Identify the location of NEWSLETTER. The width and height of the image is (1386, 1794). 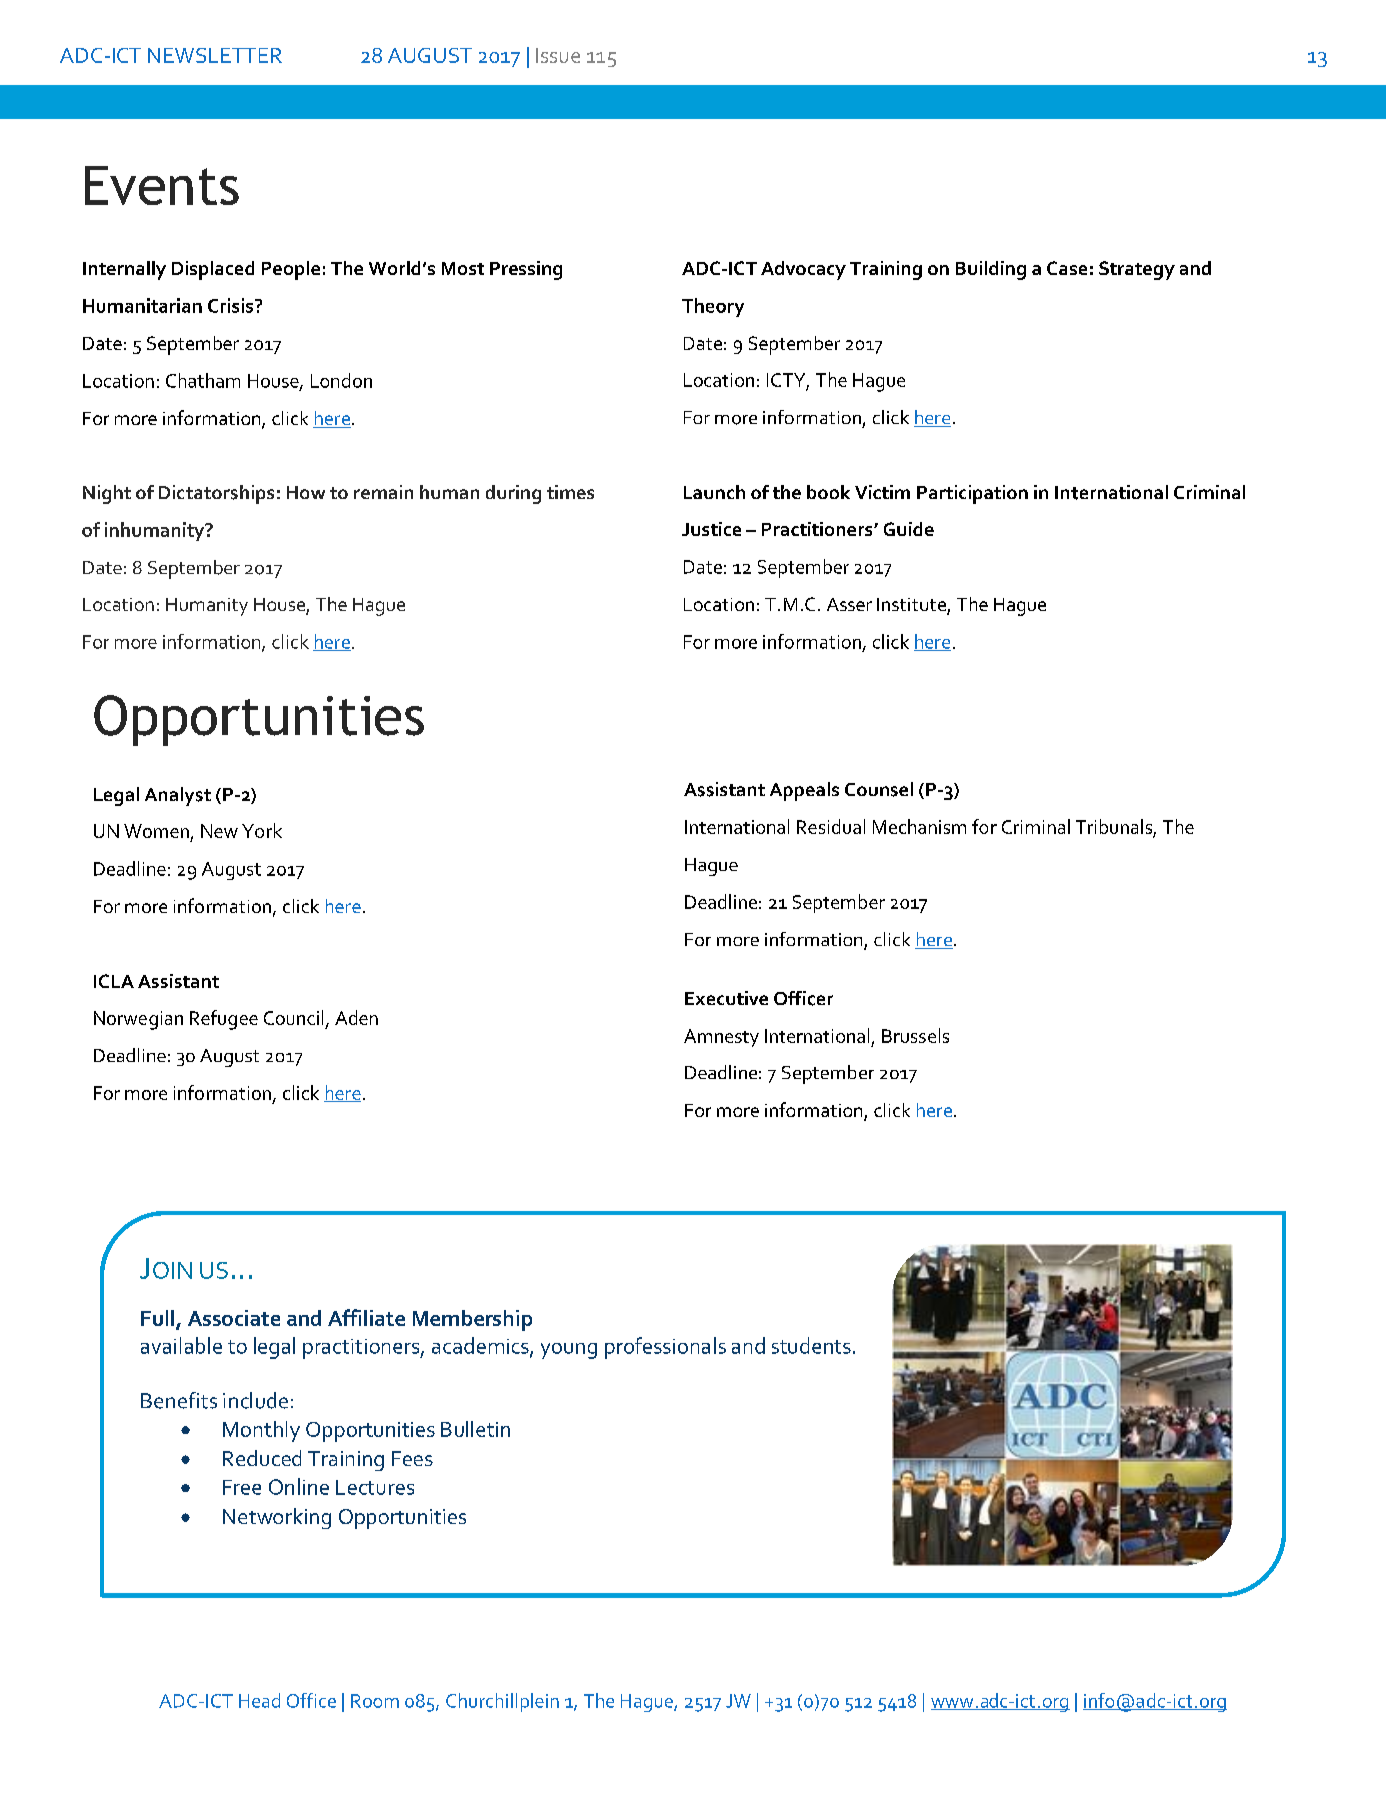
(215, 55).
